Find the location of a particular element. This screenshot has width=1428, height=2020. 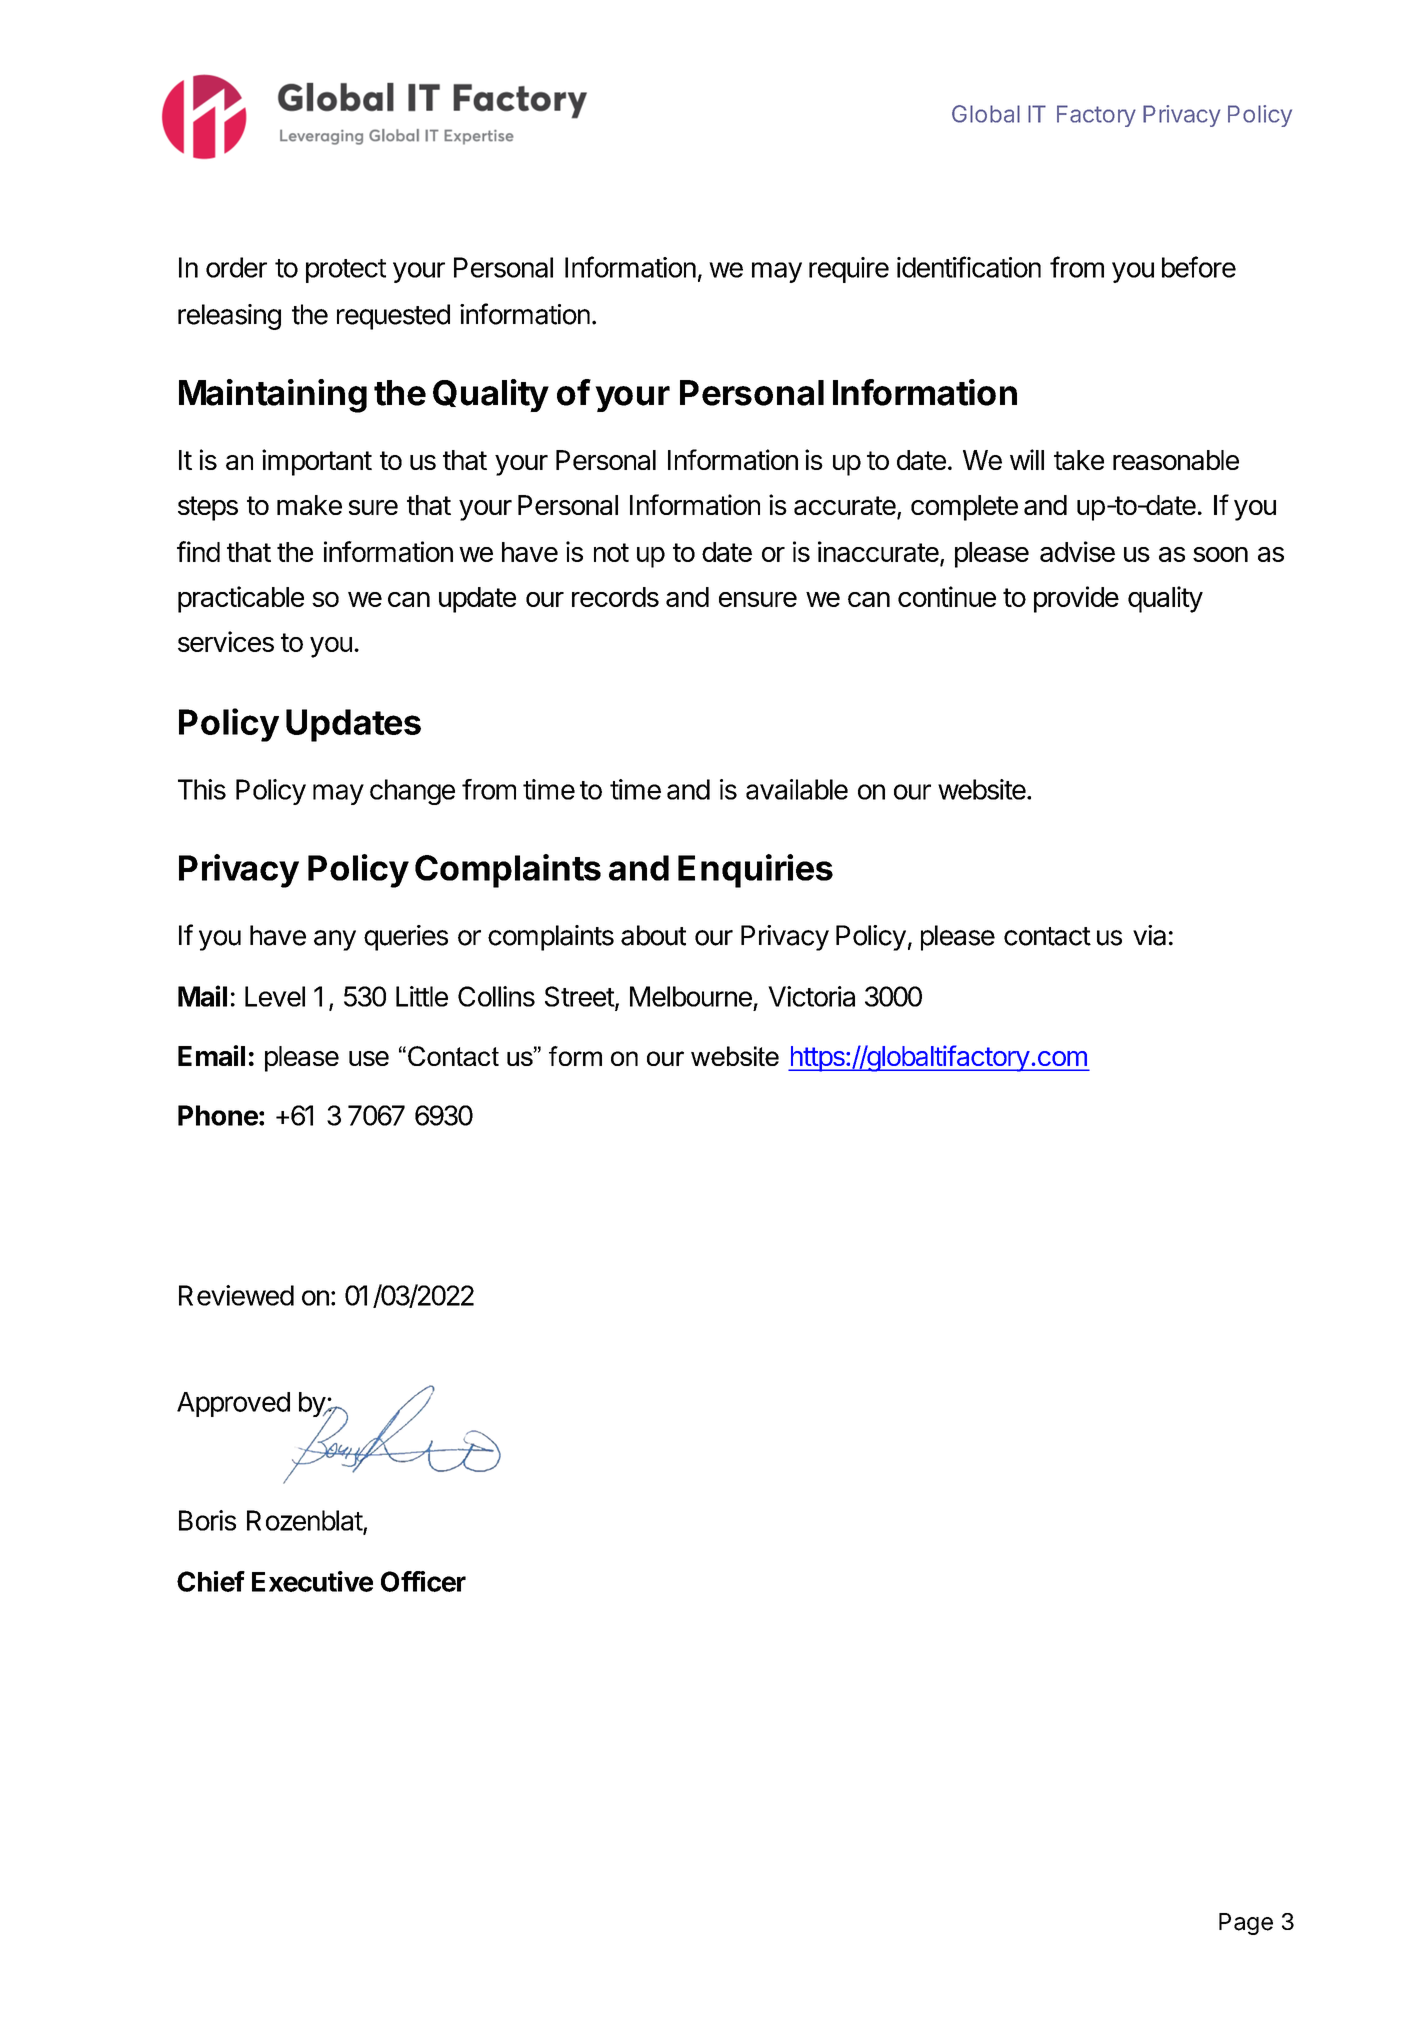

Officer is located at coordinates (423, 1581).
